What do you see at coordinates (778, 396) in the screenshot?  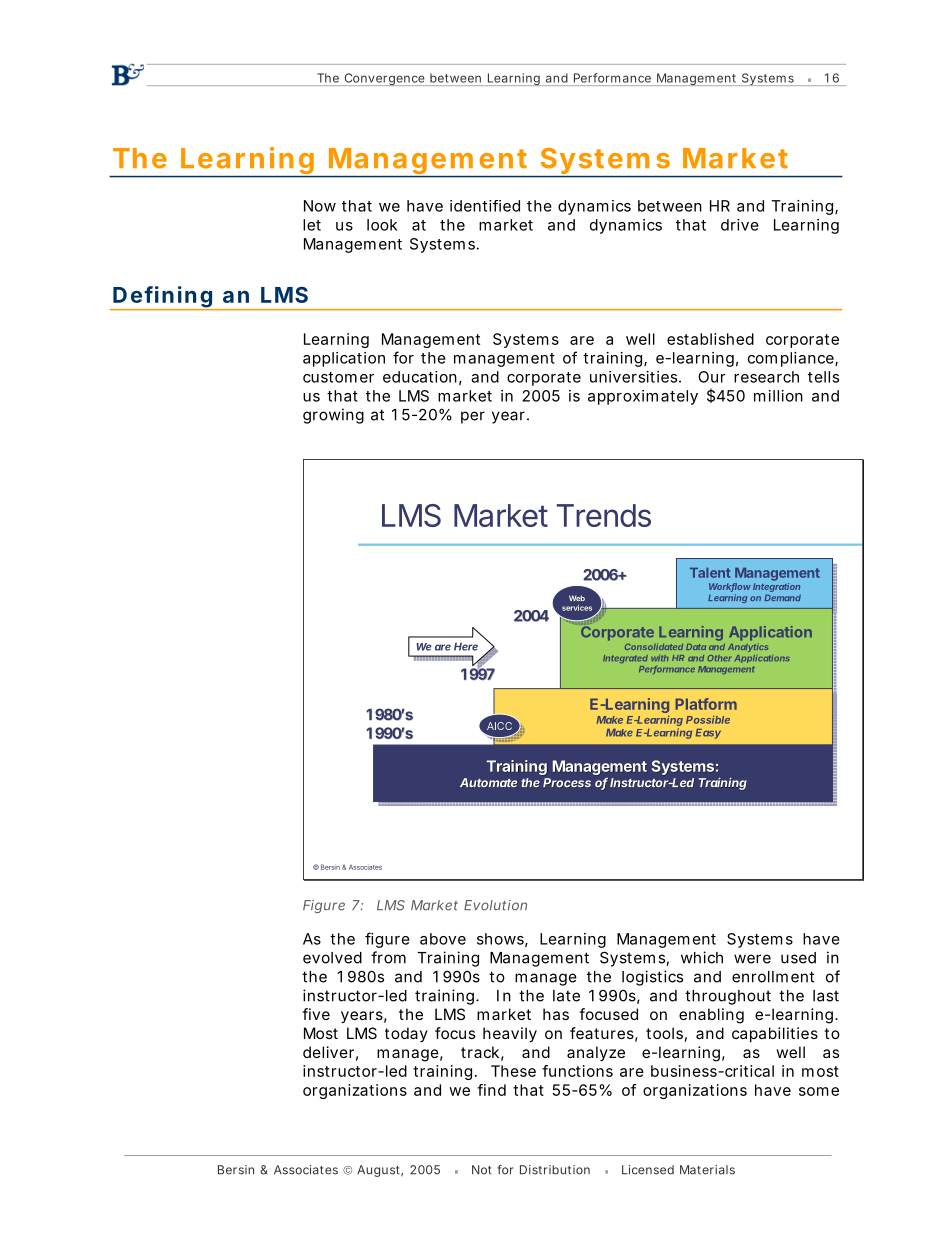 I see `million` at bounding box center [778, 396].
